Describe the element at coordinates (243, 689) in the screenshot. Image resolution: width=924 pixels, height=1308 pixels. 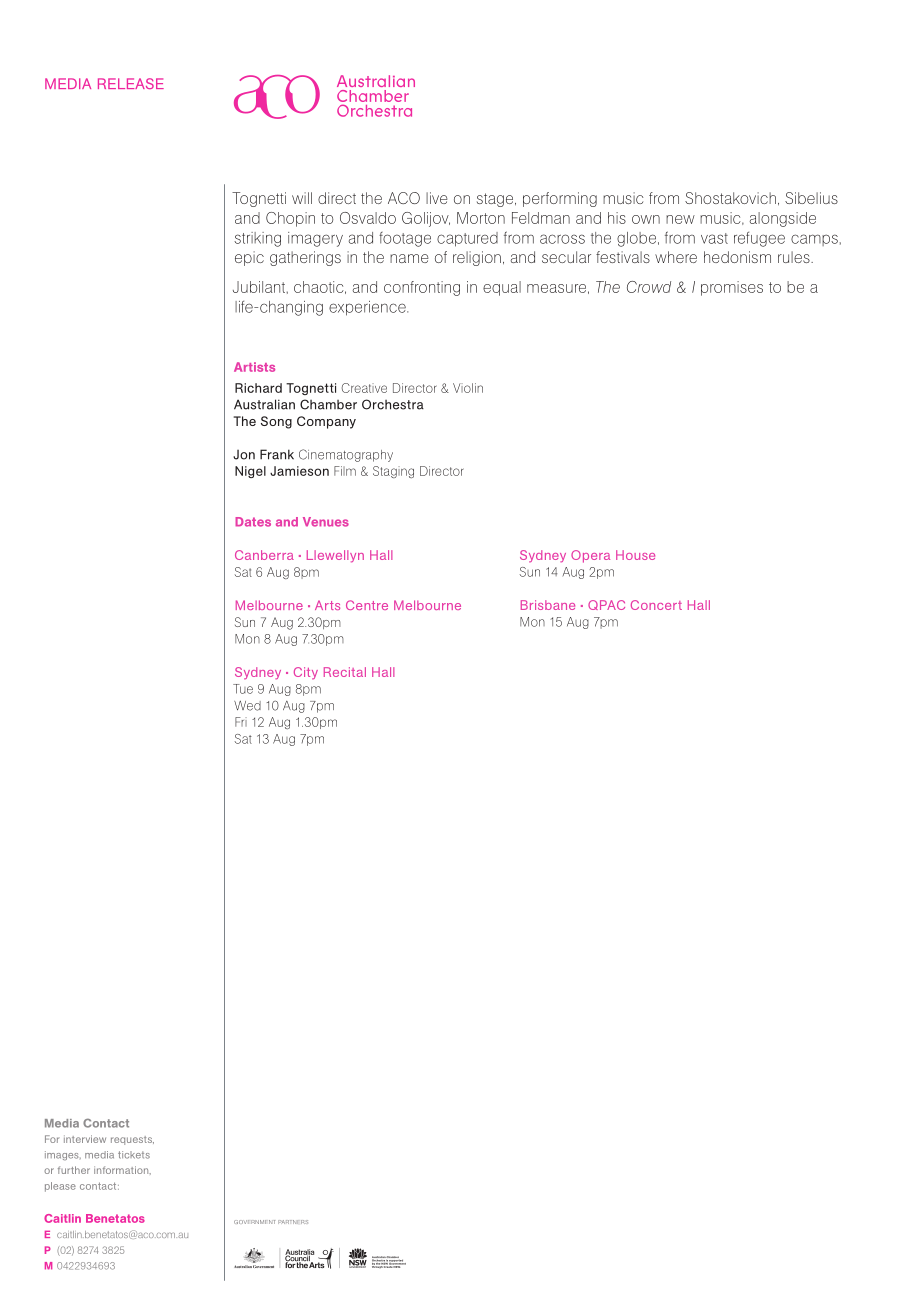
I see `Tue` at that location.
